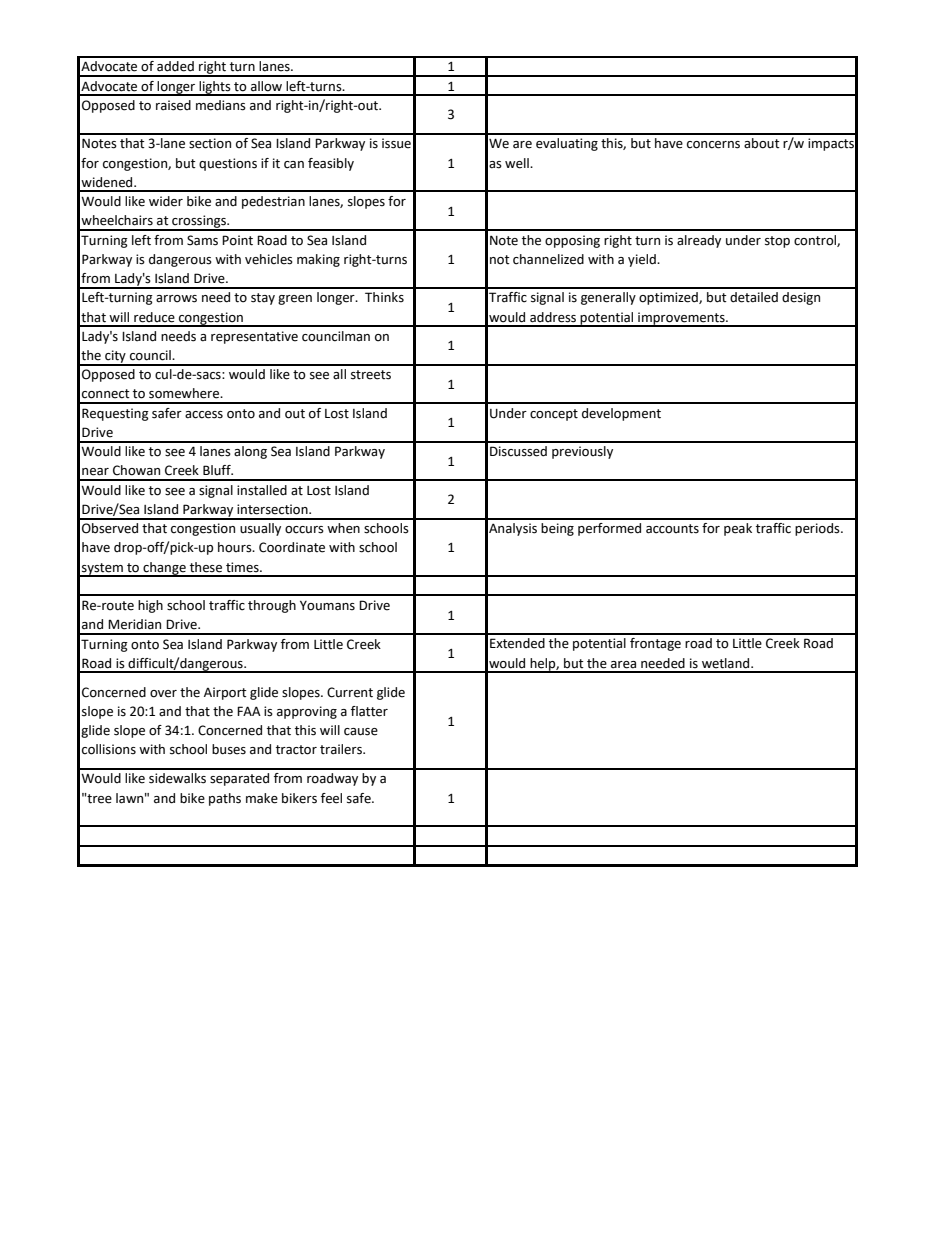  Describe the element at coordinates (621, 414) in the image. I see `development` at that location.
